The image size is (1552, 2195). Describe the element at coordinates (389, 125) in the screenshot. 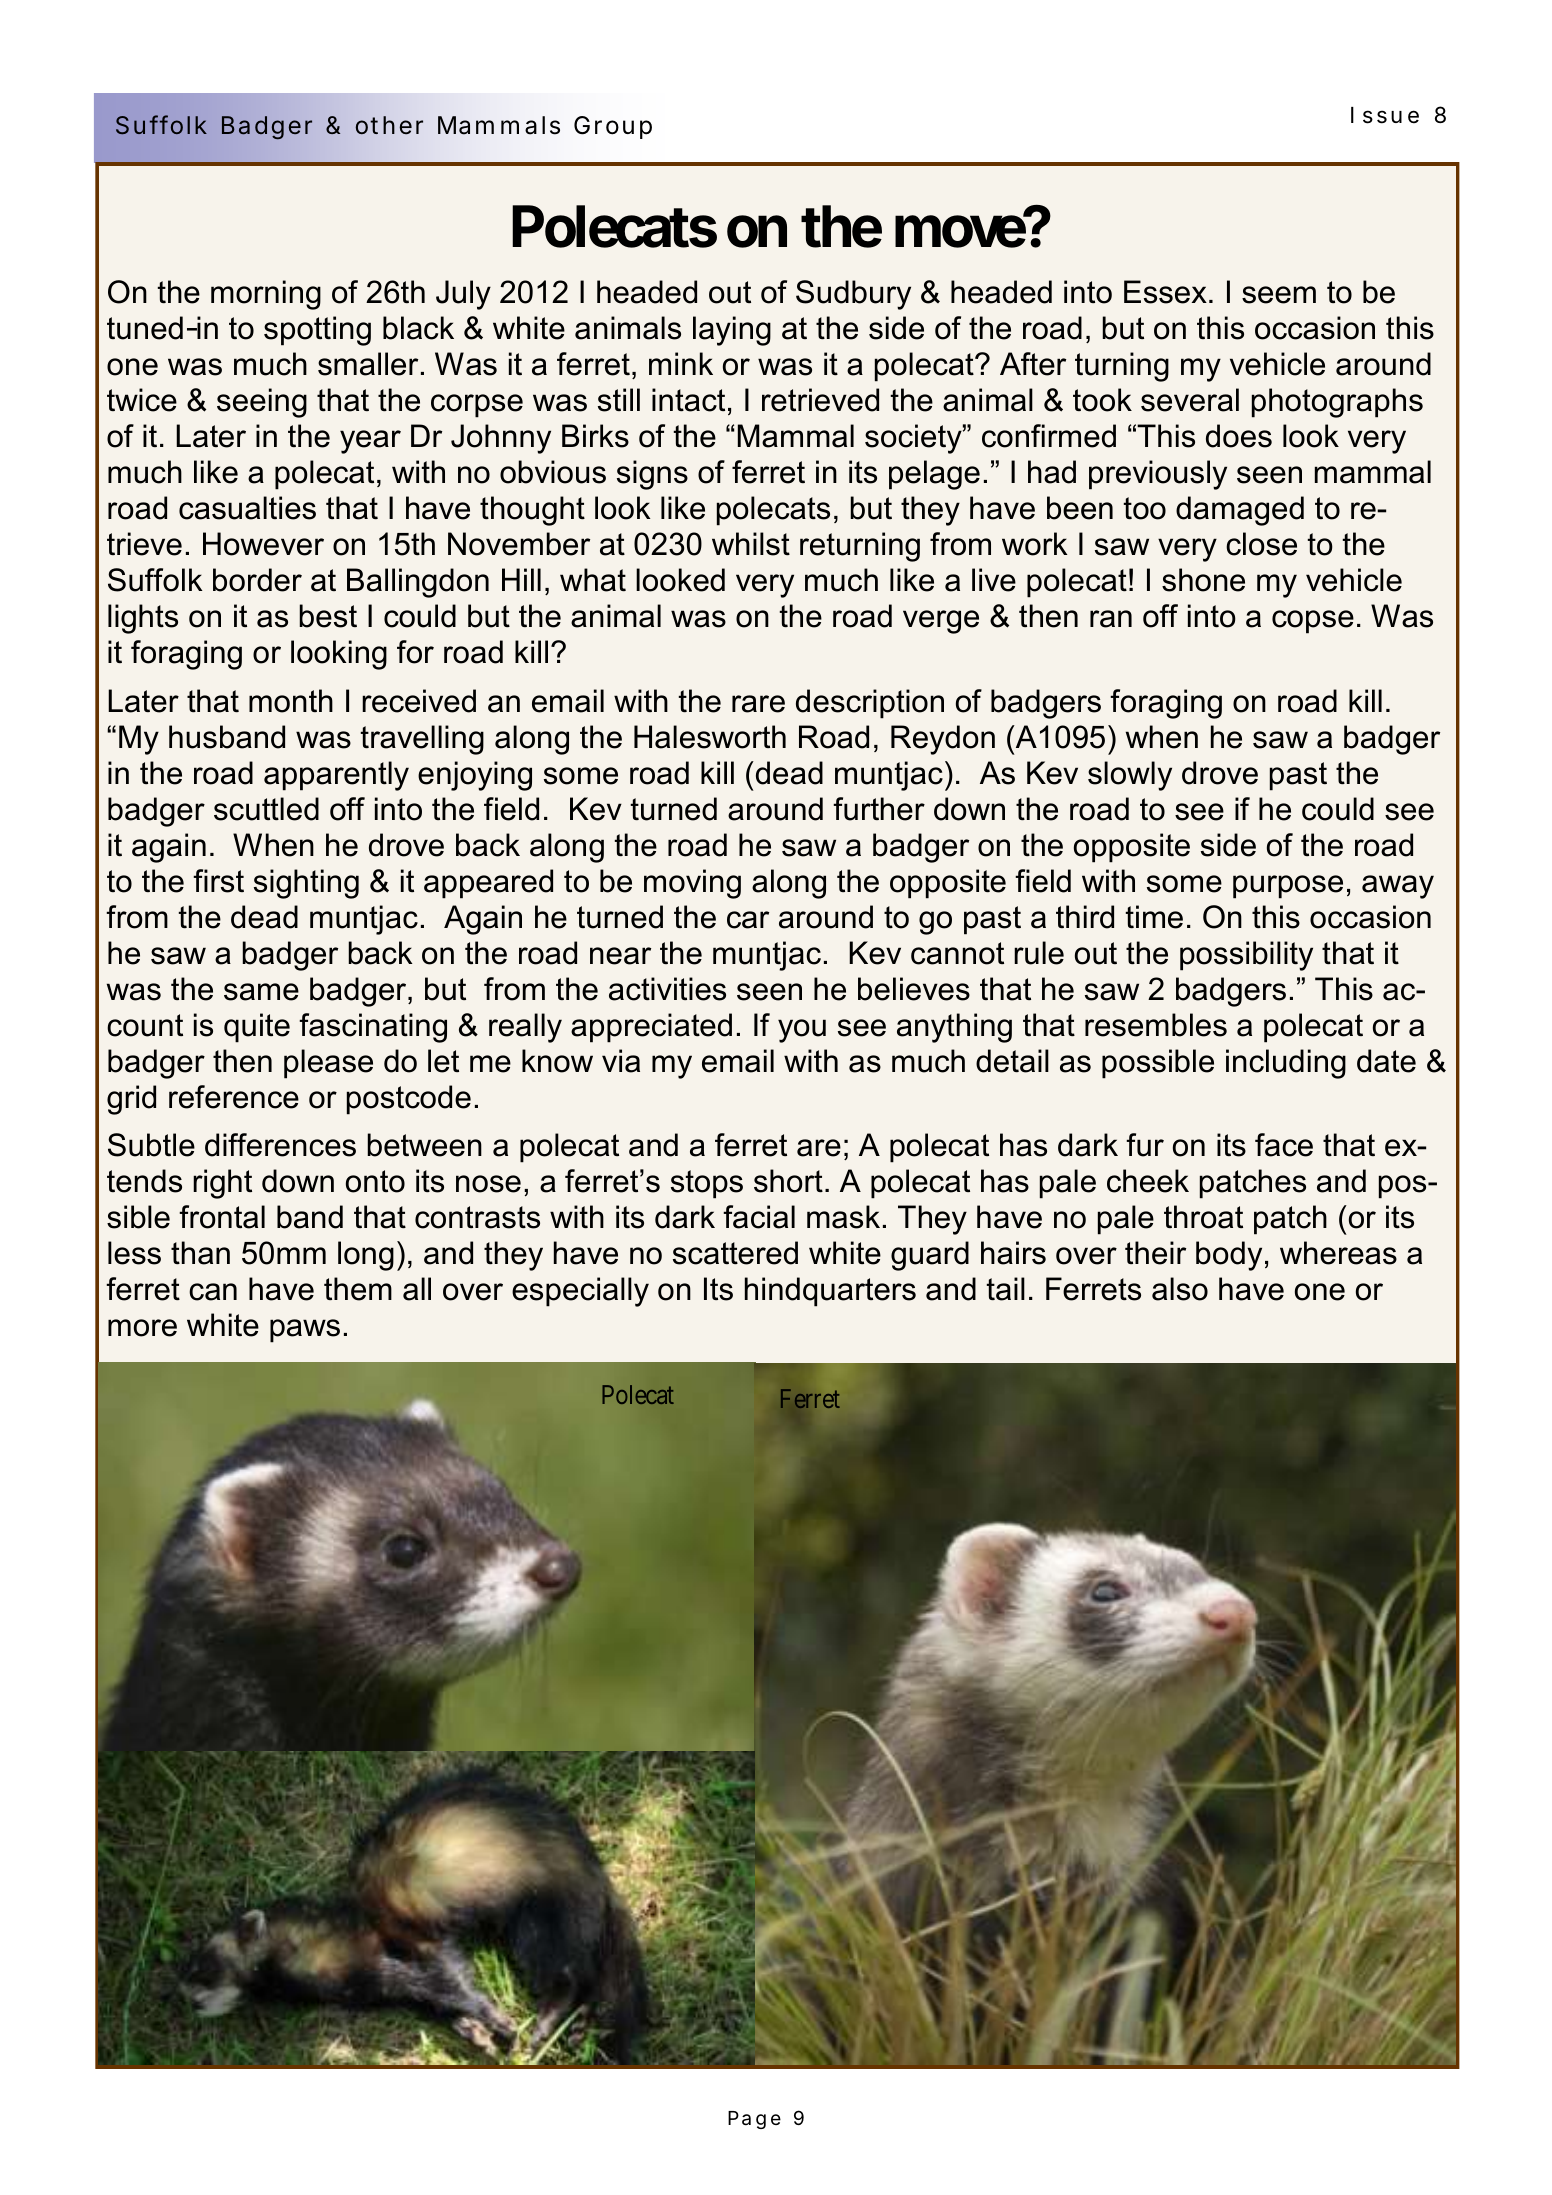

I see `other` at that location.
